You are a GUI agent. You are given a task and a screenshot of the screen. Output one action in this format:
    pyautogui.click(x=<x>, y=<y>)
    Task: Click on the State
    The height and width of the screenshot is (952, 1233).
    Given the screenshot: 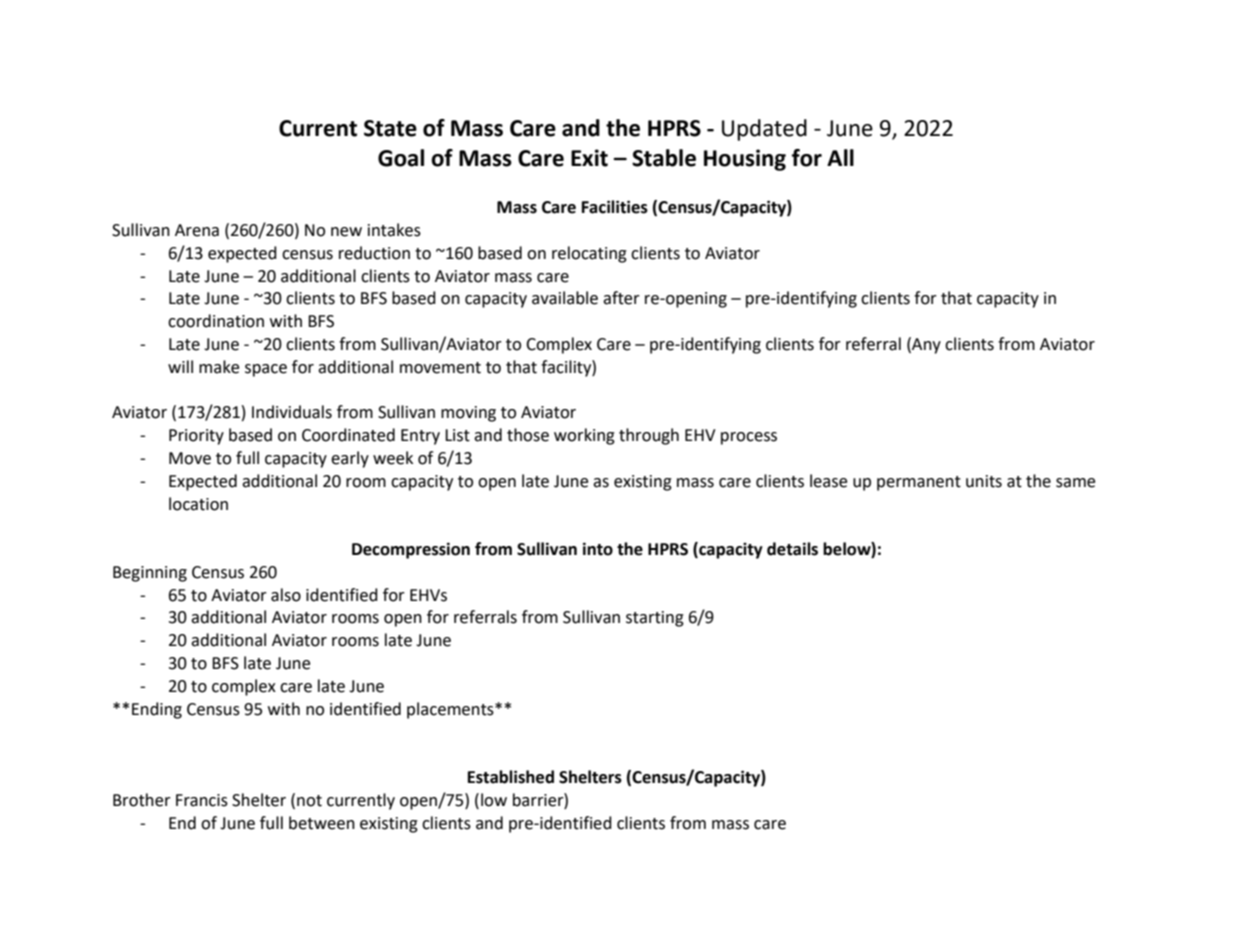 What is the action you would take?
    pyautogui.click(x=390, y=128)
